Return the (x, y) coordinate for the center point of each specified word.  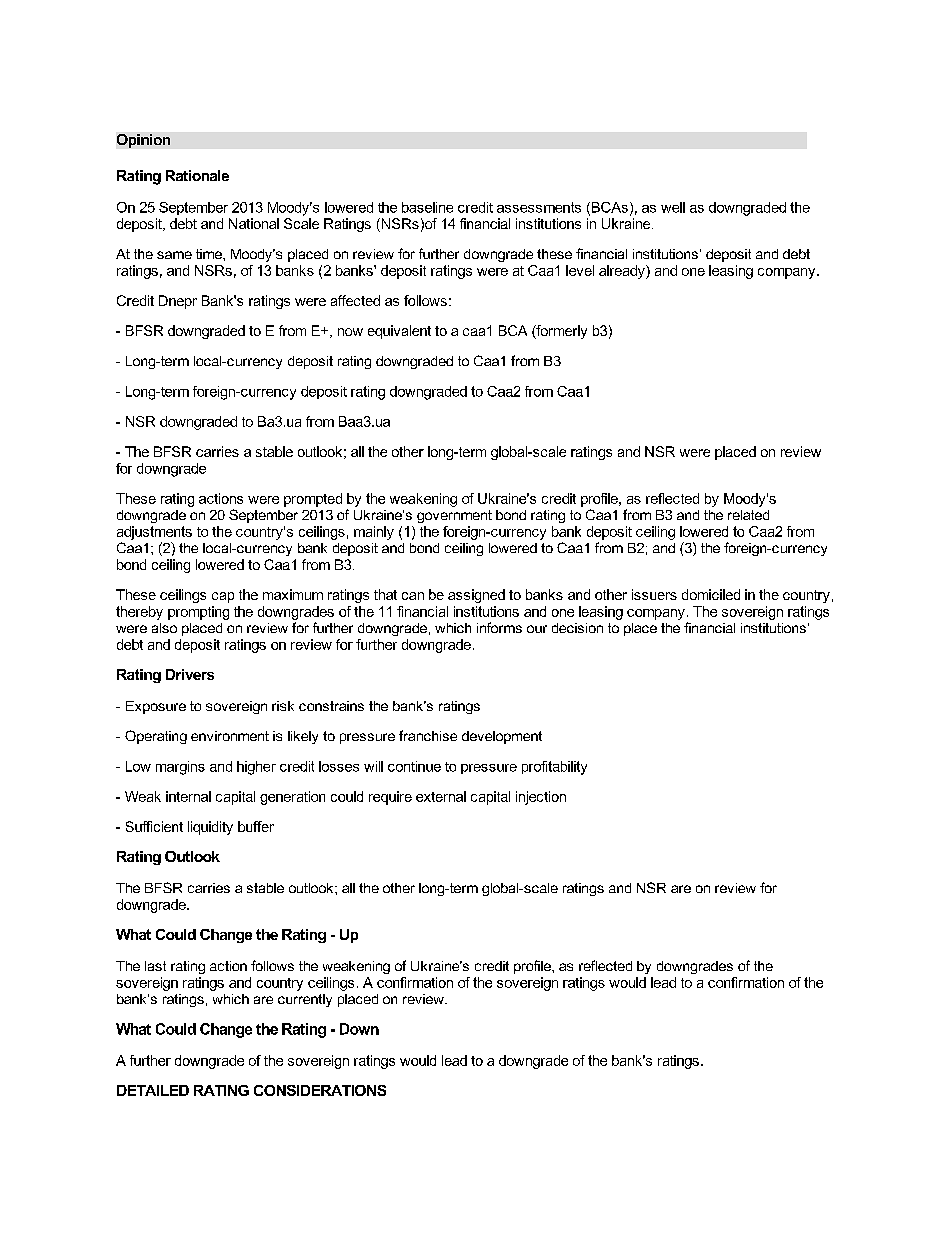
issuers (654, 594)
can (413, 596)
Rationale (197, 175)
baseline (427, 207)
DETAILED (153, 1090)
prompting (198, 613)
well (673, 207)
